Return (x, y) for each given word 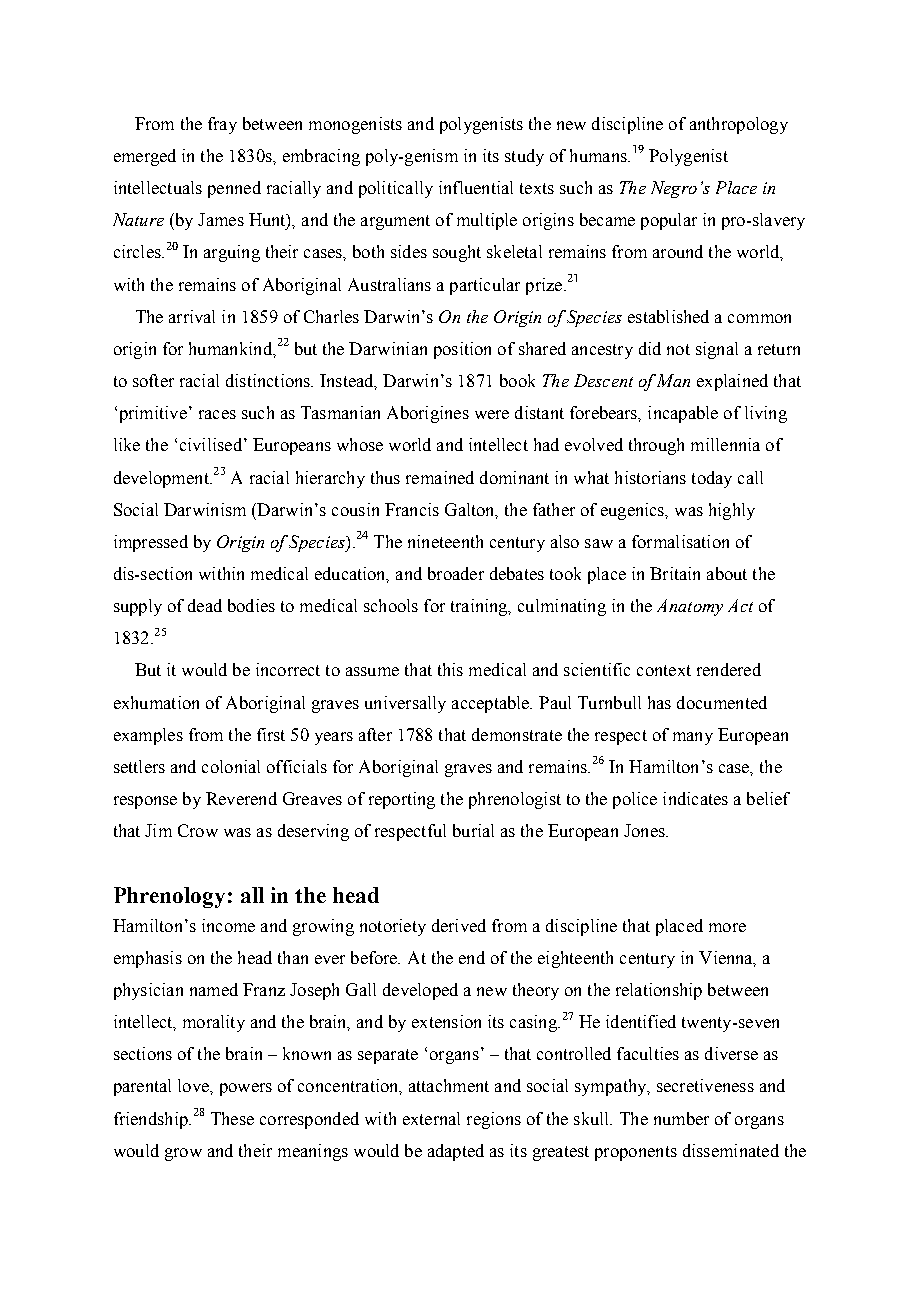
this (450, 669)
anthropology (739, 125)
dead (205, 605)
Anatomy (690, 607)
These (232, 1118)
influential (476, 187)
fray (222, 125)
